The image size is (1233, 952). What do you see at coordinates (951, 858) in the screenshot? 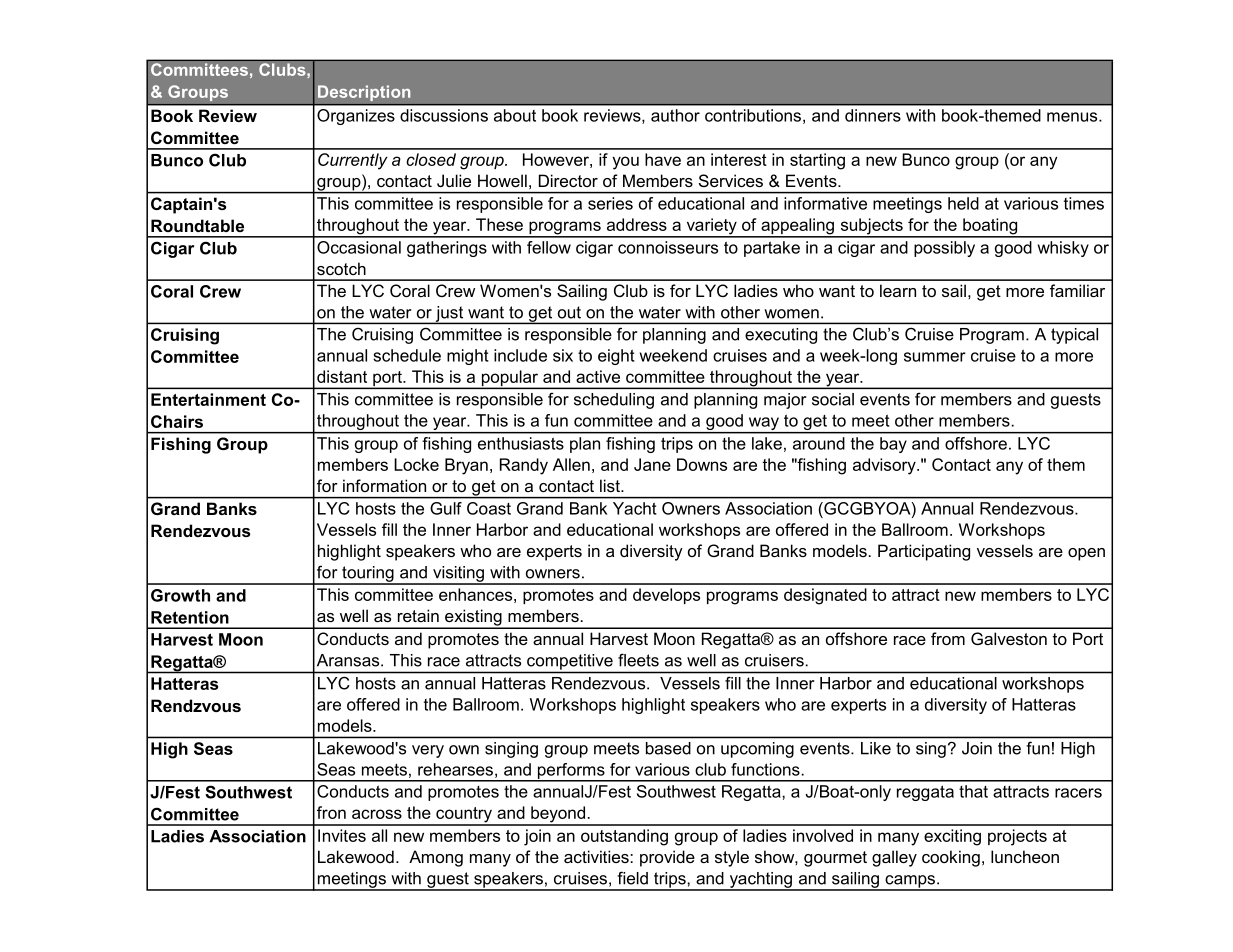
I see `cooking` at bounding box center [951, 858].
